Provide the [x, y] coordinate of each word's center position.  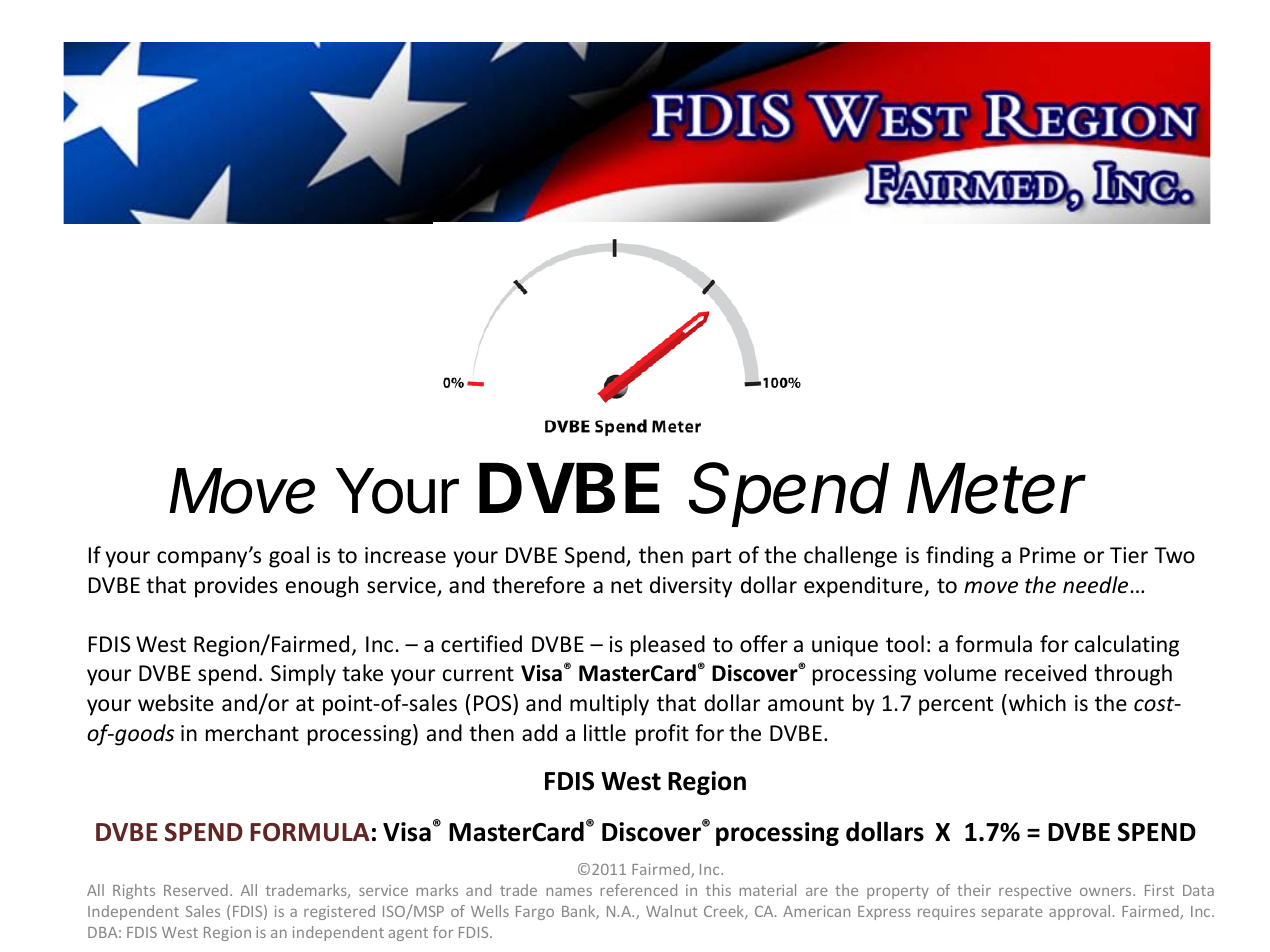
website [176, 703]
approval [1079, 912]
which [1036, 703]
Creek [725, 912]
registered [339, 912]
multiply [609, 705]
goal [289, 557]
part [711, 558]
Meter [996, 488]
